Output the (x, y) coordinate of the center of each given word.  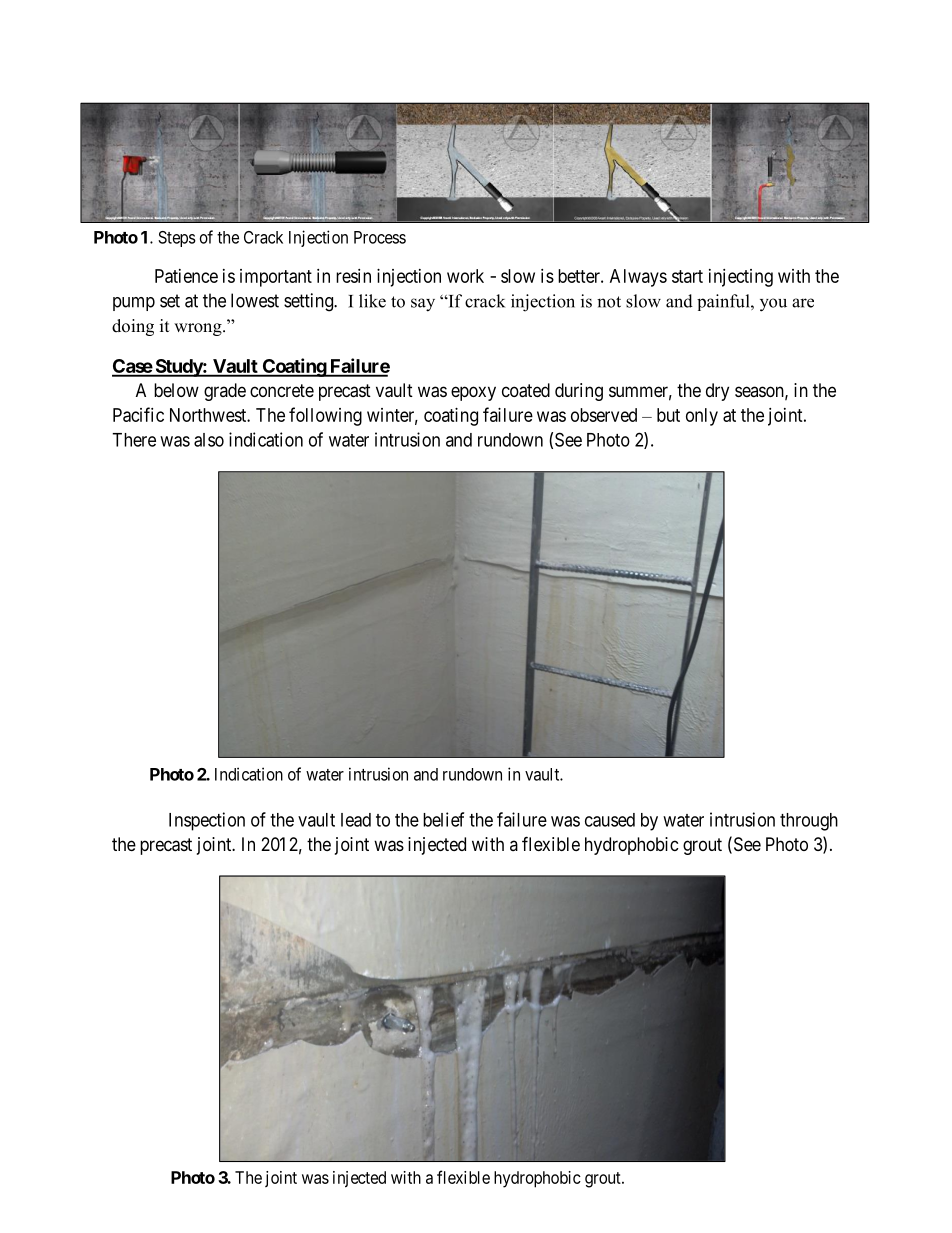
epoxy (473, 393)
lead (356, 820)
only (702, 417)
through (809, 822)
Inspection (207, 821)
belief (443, 819)
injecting (741, 278)
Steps (177, 239)
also (209, 440)
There (134, 440)
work (465, 276)
